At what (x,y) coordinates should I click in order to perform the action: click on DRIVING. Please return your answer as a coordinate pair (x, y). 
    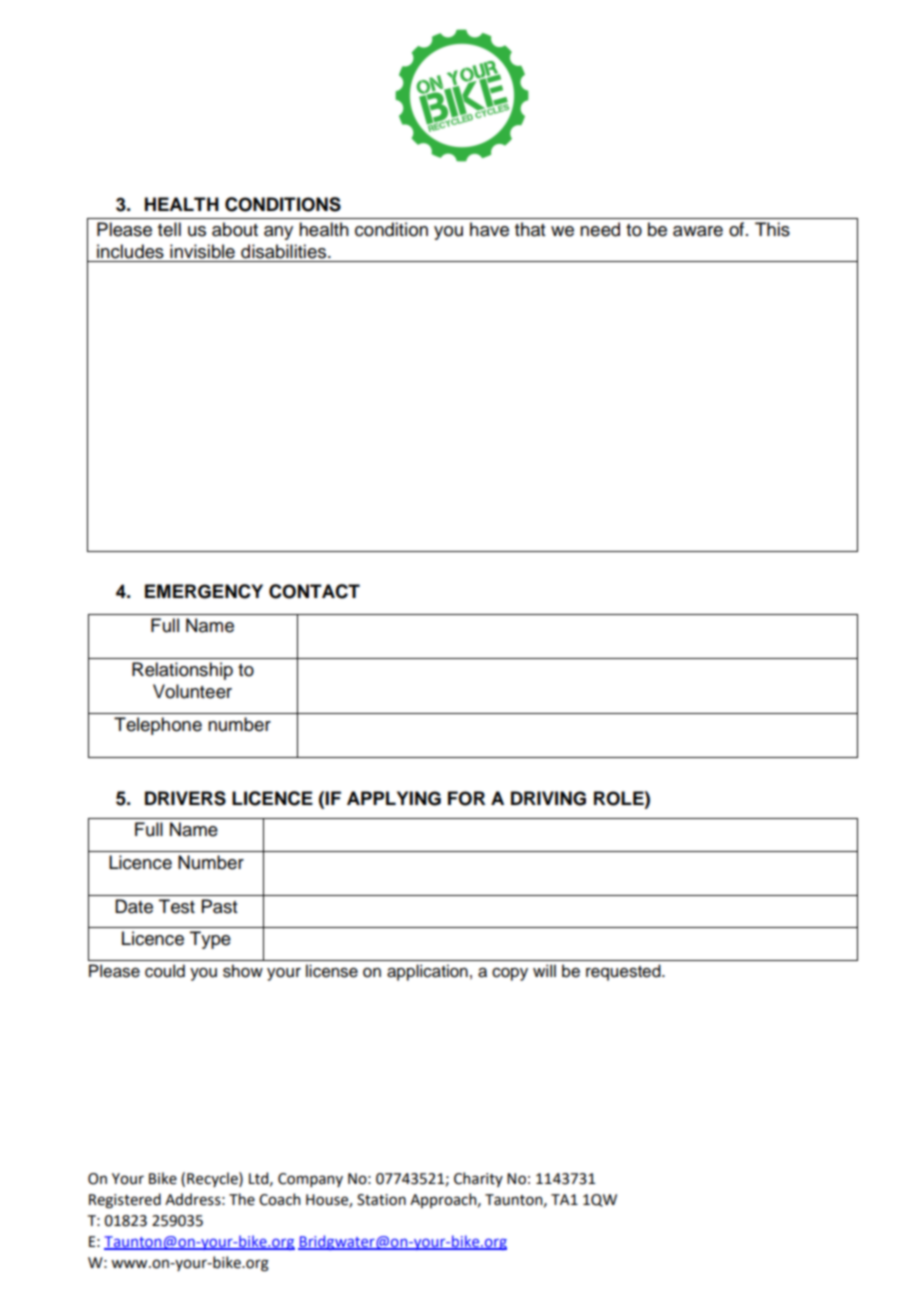
    Looking at the image, I should click on (548, 798).
